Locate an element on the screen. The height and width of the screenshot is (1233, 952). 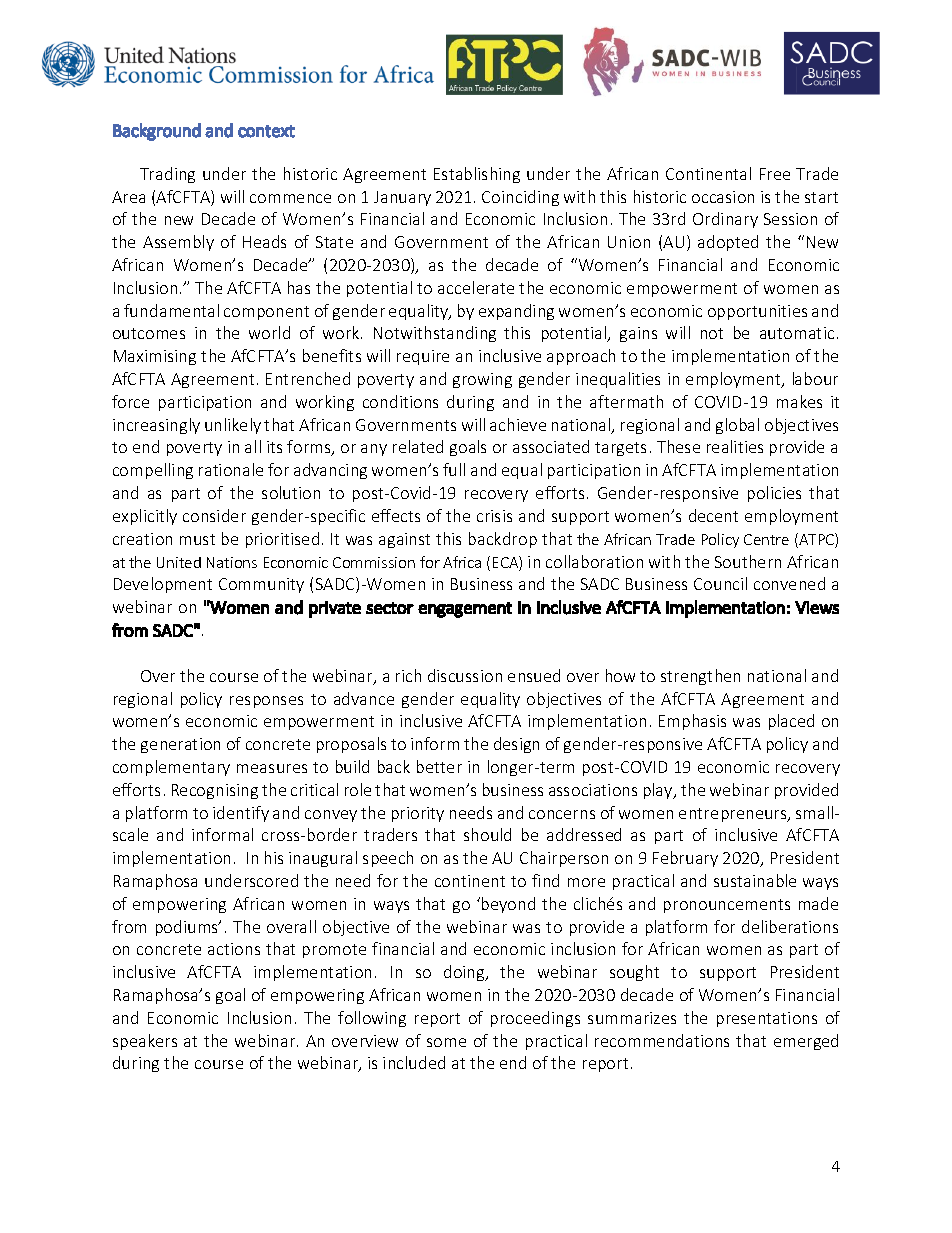
some is located at coordinates (446, 1042).
